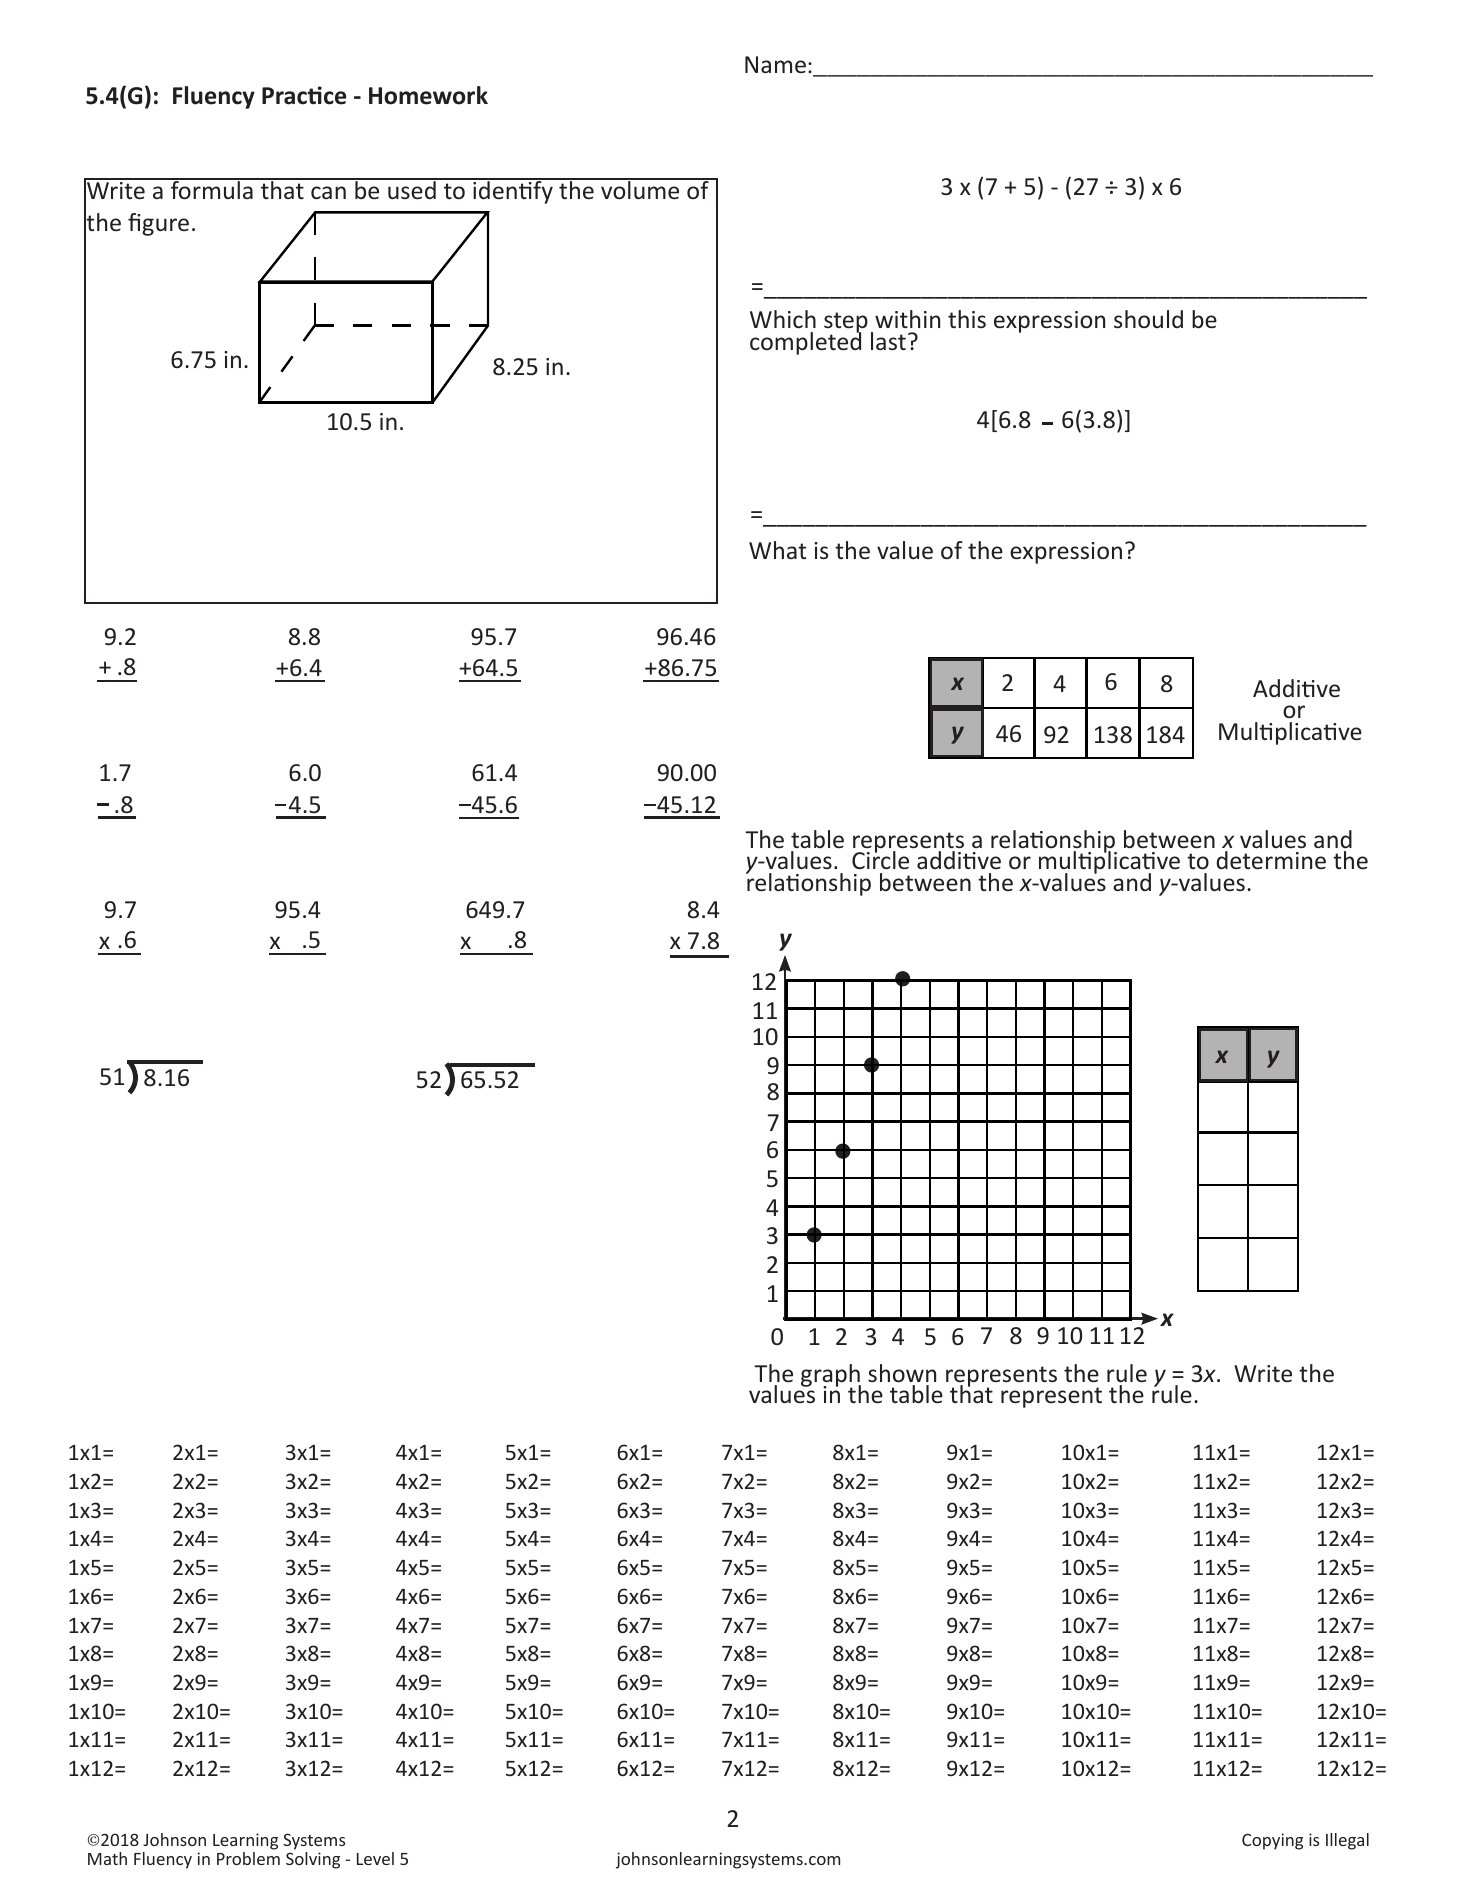  I want to click on volume, so click(640, 189).
